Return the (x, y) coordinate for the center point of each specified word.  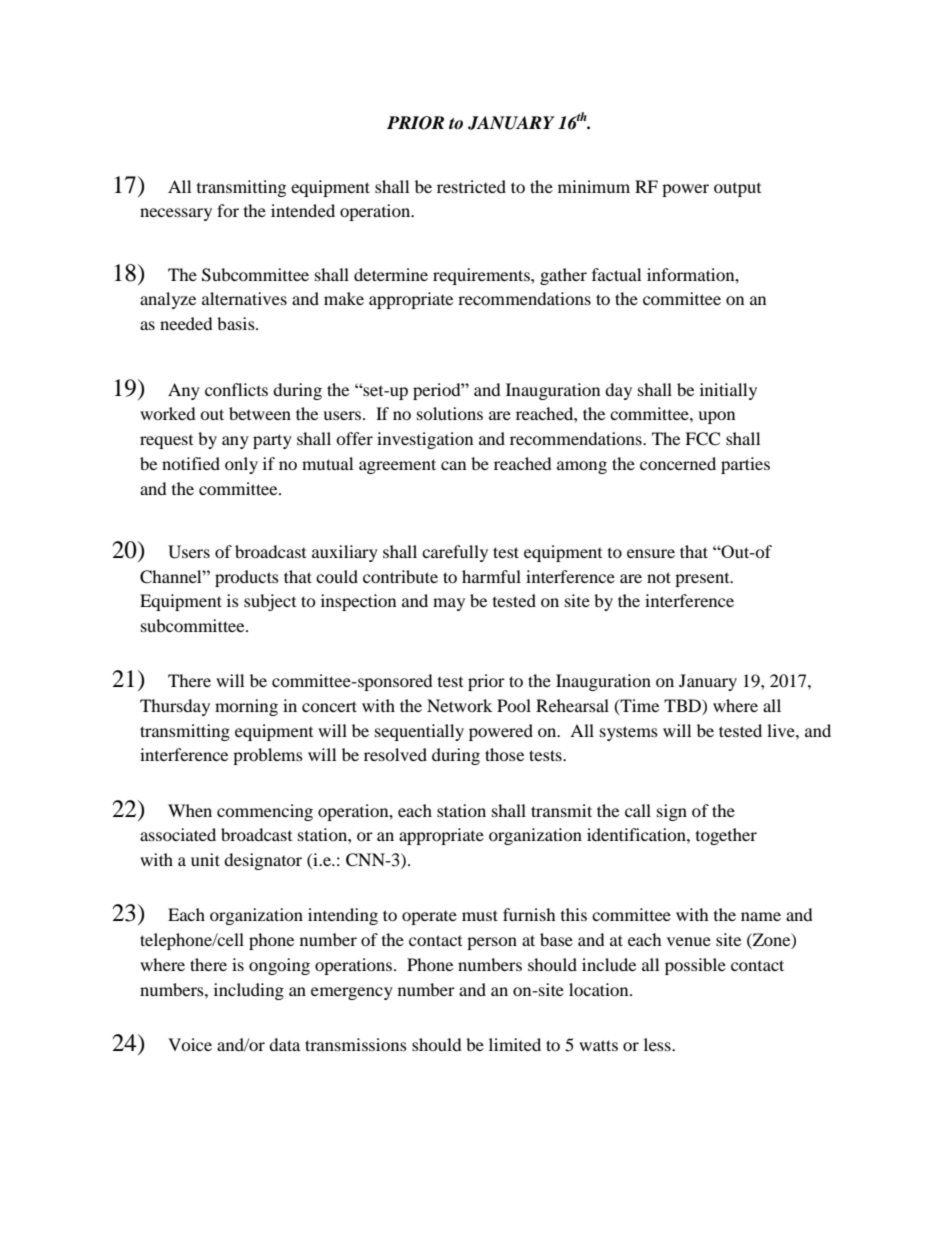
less (658, 1044)
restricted (471, 186)
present (703, 580)
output (737, 190)
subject (270, 602)
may (449, 604)
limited (515, 1044)
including (249, 991)
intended (303, 210)
